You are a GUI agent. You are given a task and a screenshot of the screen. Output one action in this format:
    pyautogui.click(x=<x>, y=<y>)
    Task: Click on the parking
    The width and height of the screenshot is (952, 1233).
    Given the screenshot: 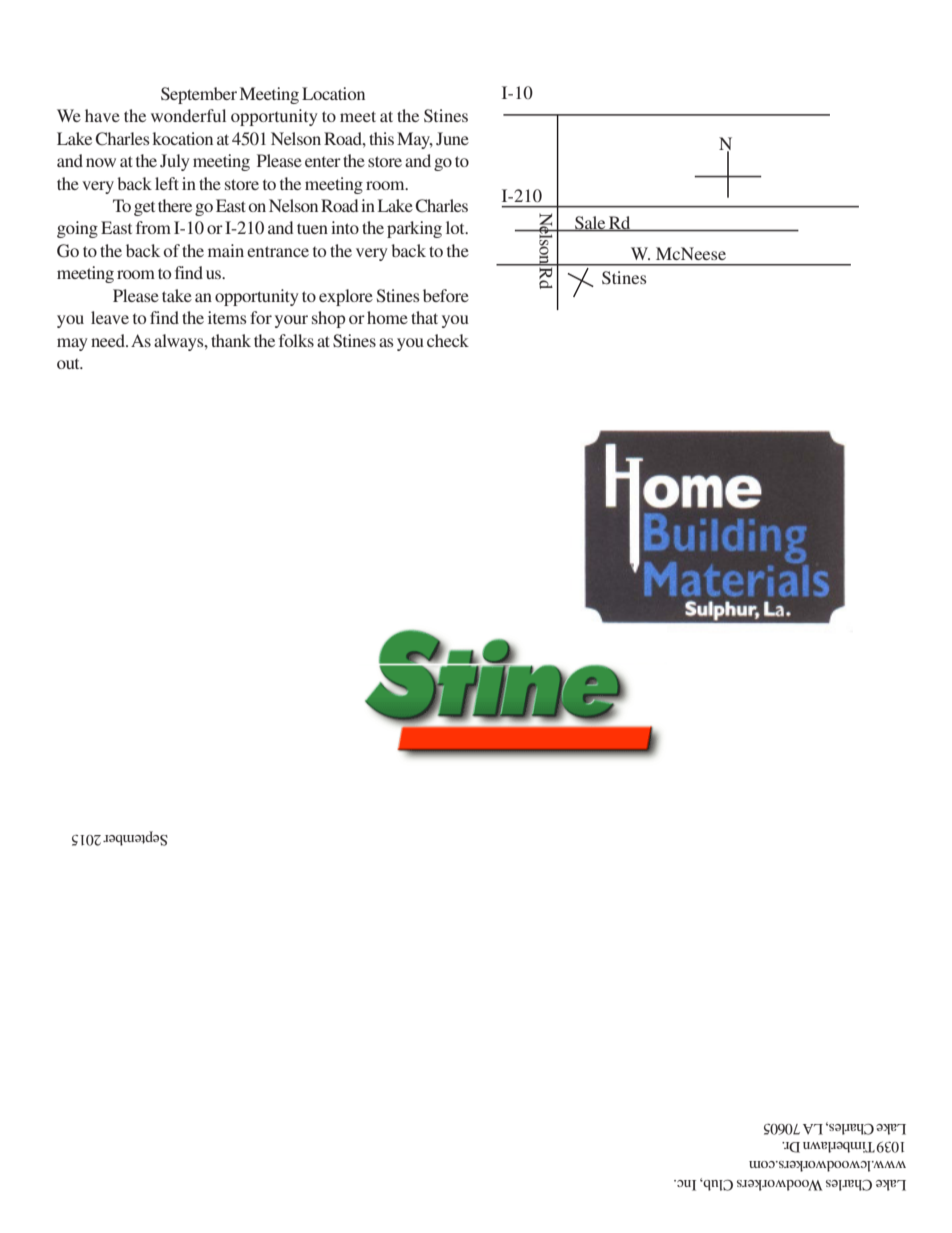 What is the action you would take?
    pyautogui.click(x=414, y=229)
